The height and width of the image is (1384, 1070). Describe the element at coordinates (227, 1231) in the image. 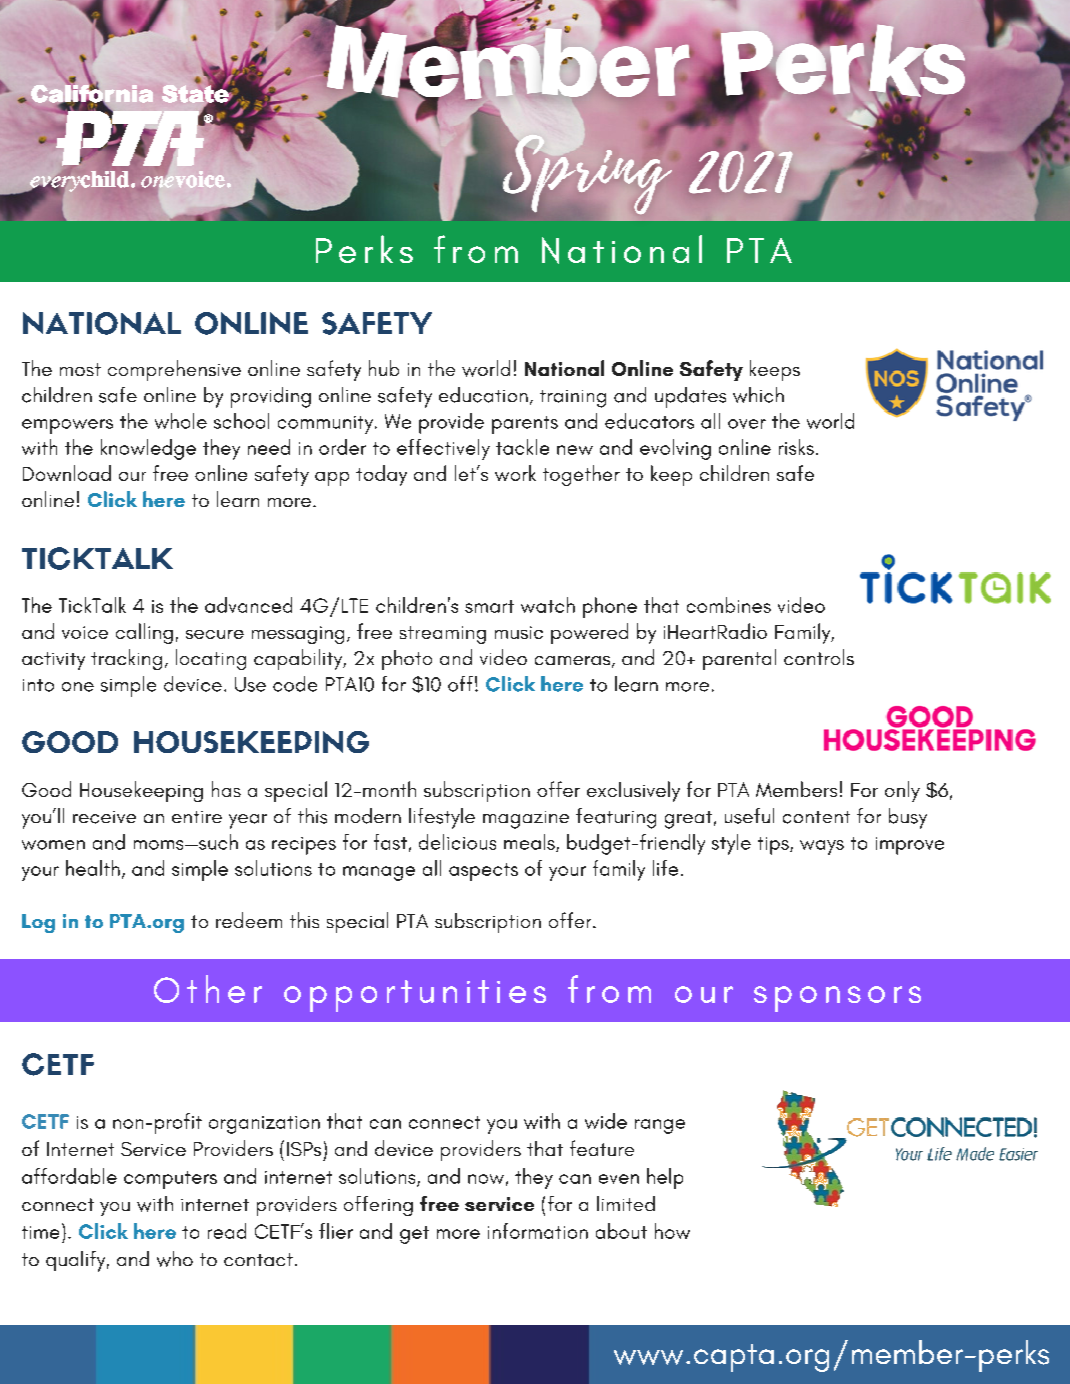

I see `read` at that location.
